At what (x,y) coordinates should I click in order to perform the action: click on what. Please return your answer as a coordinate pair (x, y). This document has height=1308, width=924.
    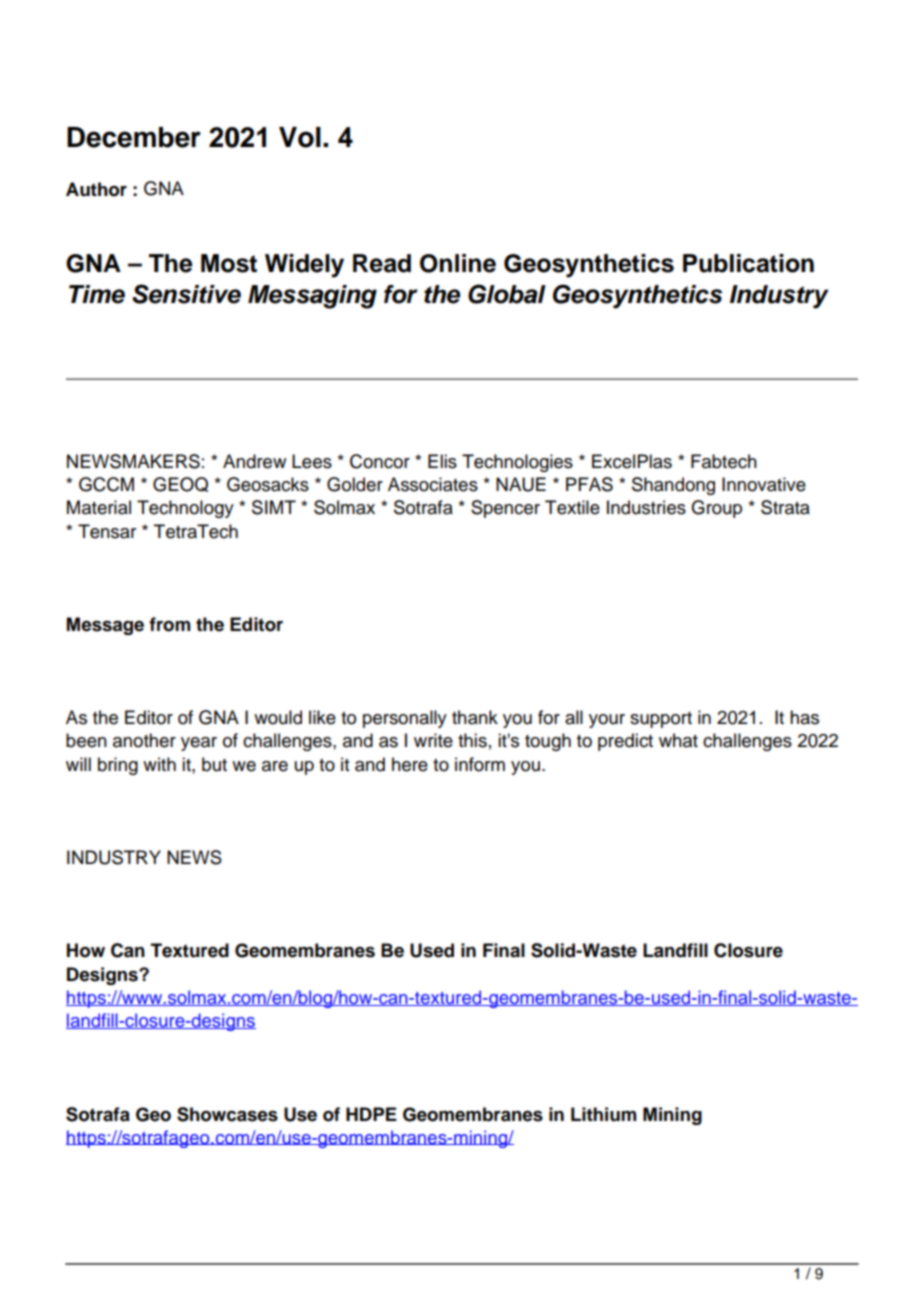
    Looking at the image, I should click on (678, 740).
